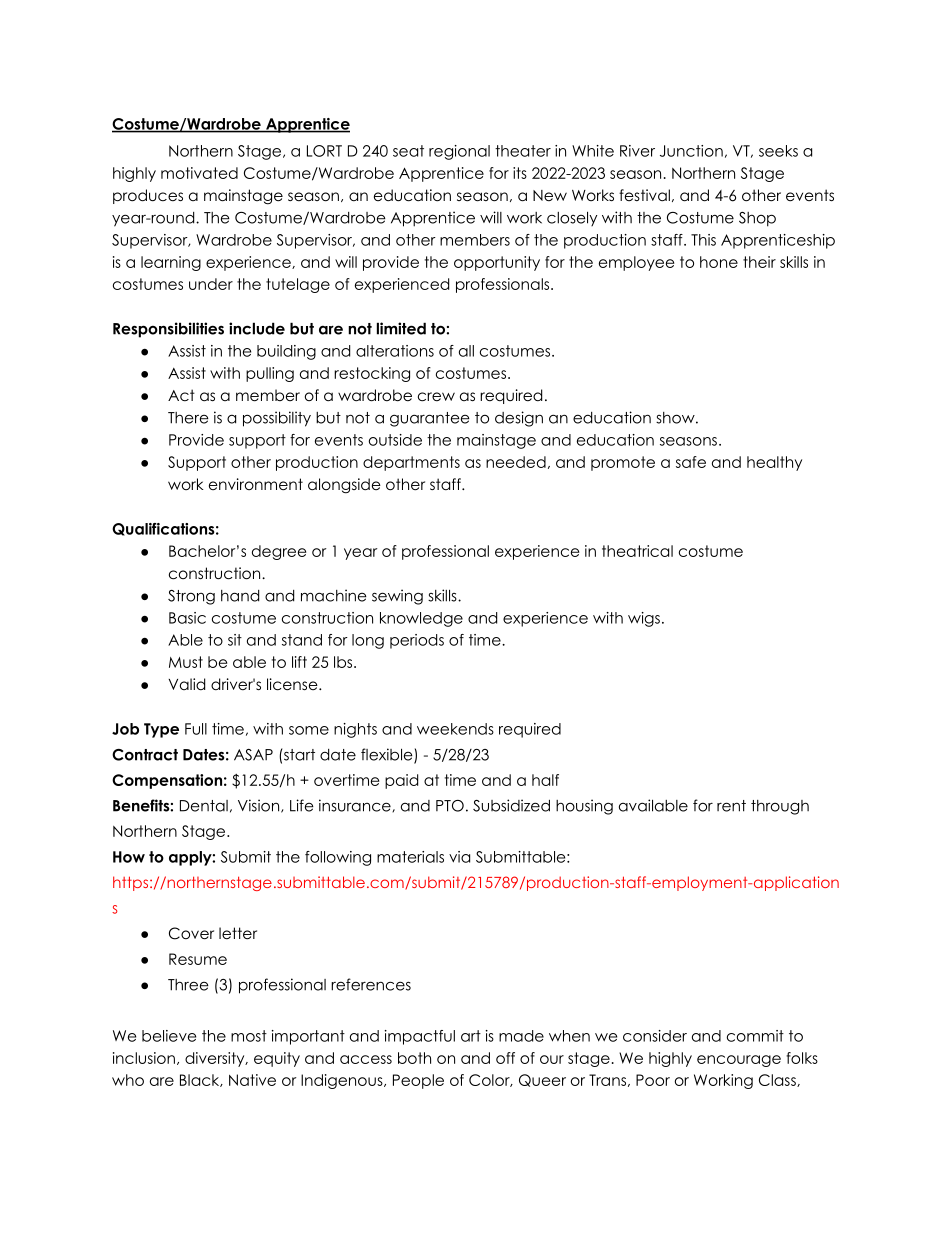 The width and height of the document is (952, 1233). What do you see at coordinates (168, 330) in the document?
I see `Responsibilities` at bounding box center [168, 330].
